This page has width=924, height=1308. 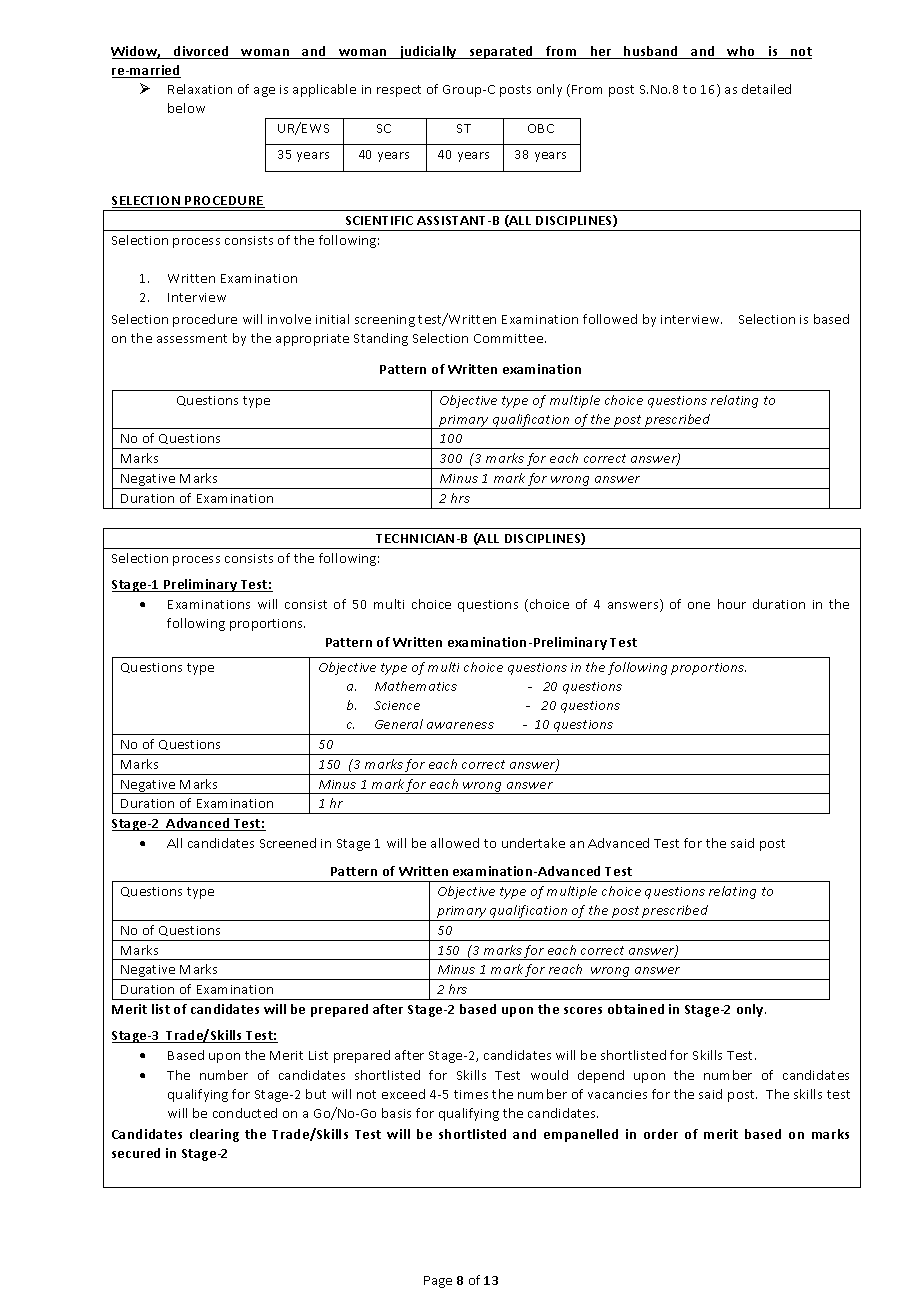 I want to click on one, so click(x=699, y=605).
